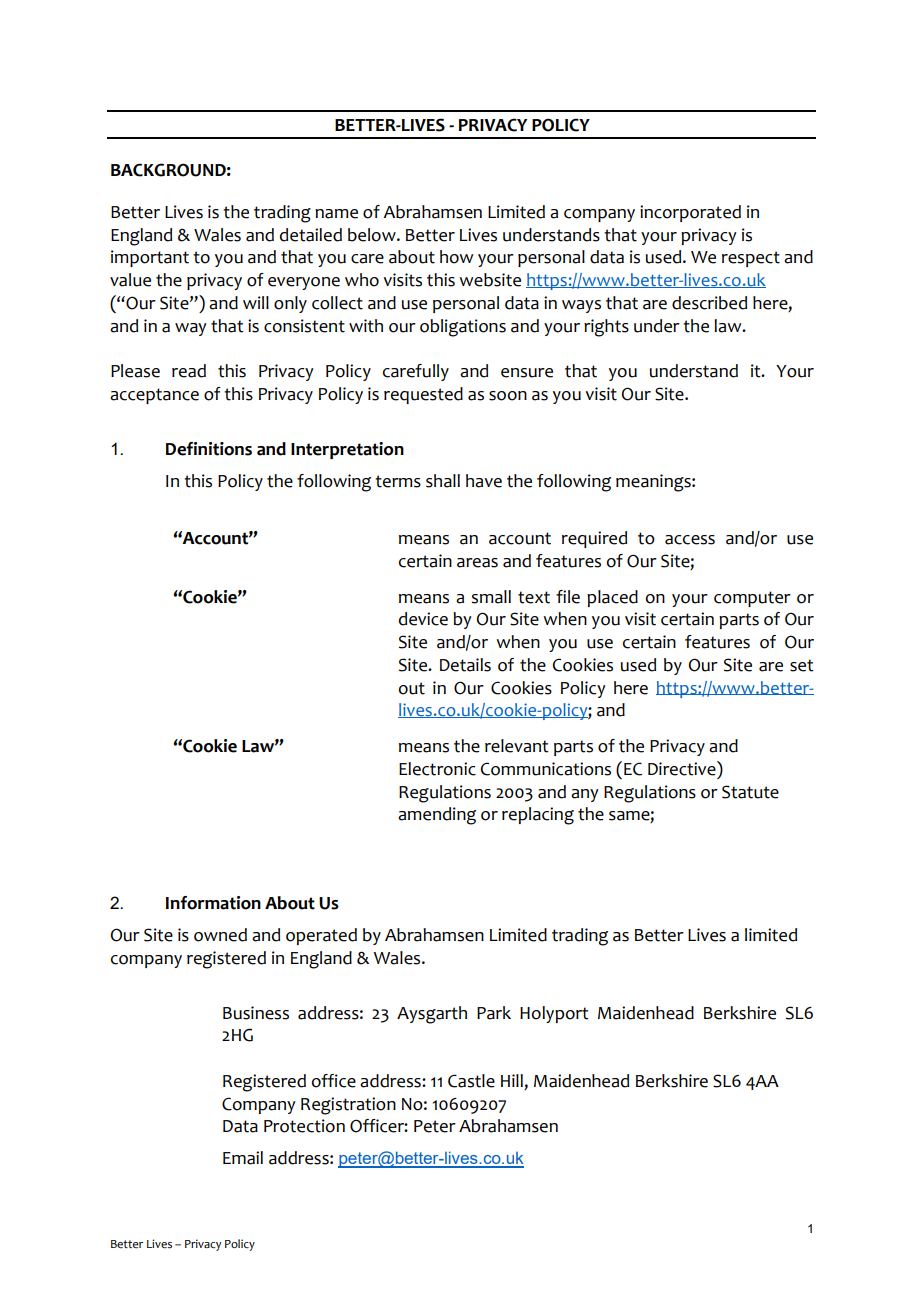 Image resolution: width=924 pixels, height=1307 pixels. What do you see at coordinates (751, 259) in the screenshot?
I see `respect` at bounding box center [751, 259].
